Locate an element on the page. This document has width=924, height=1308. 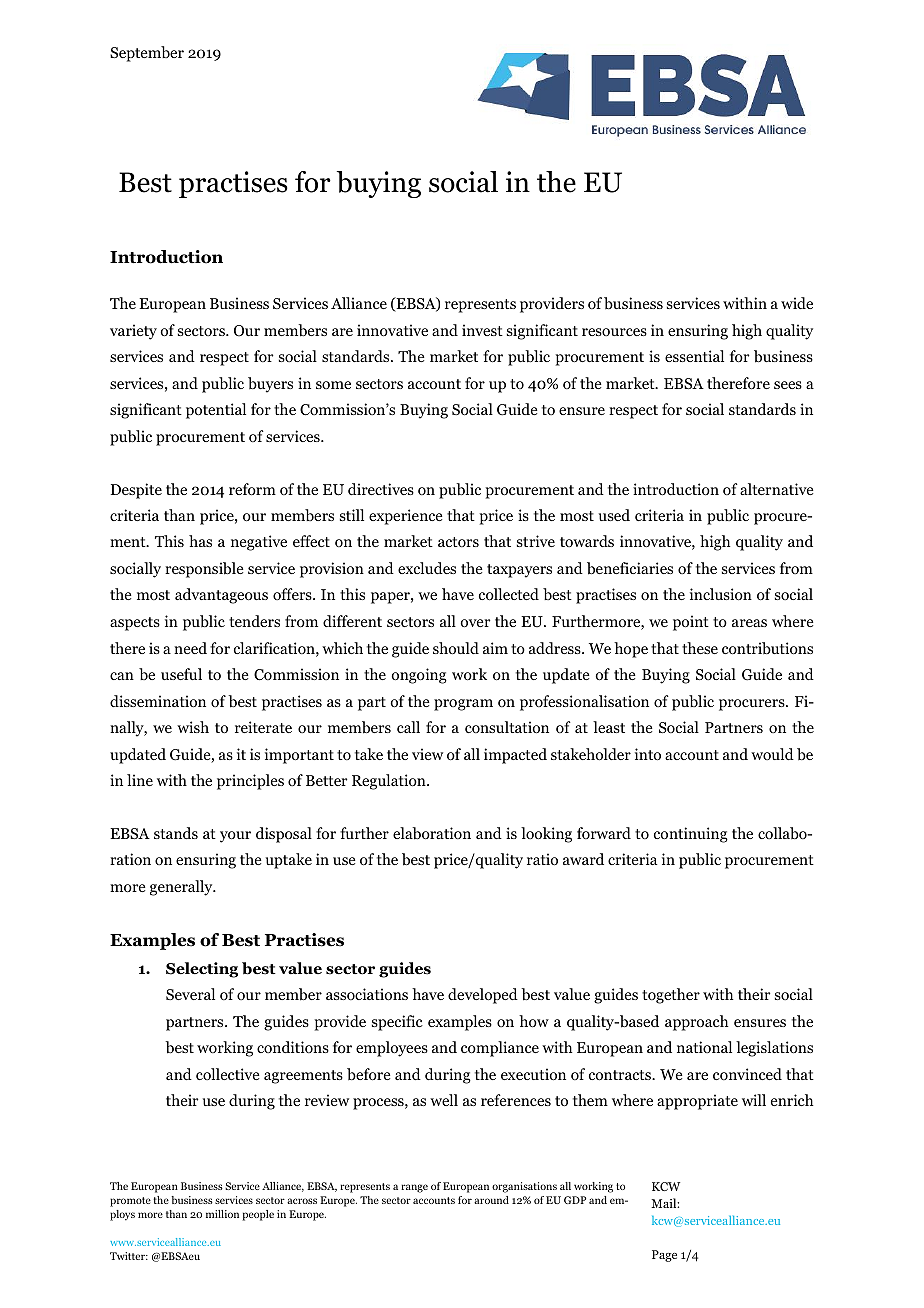
essential is located at coordinates (694, 356).
